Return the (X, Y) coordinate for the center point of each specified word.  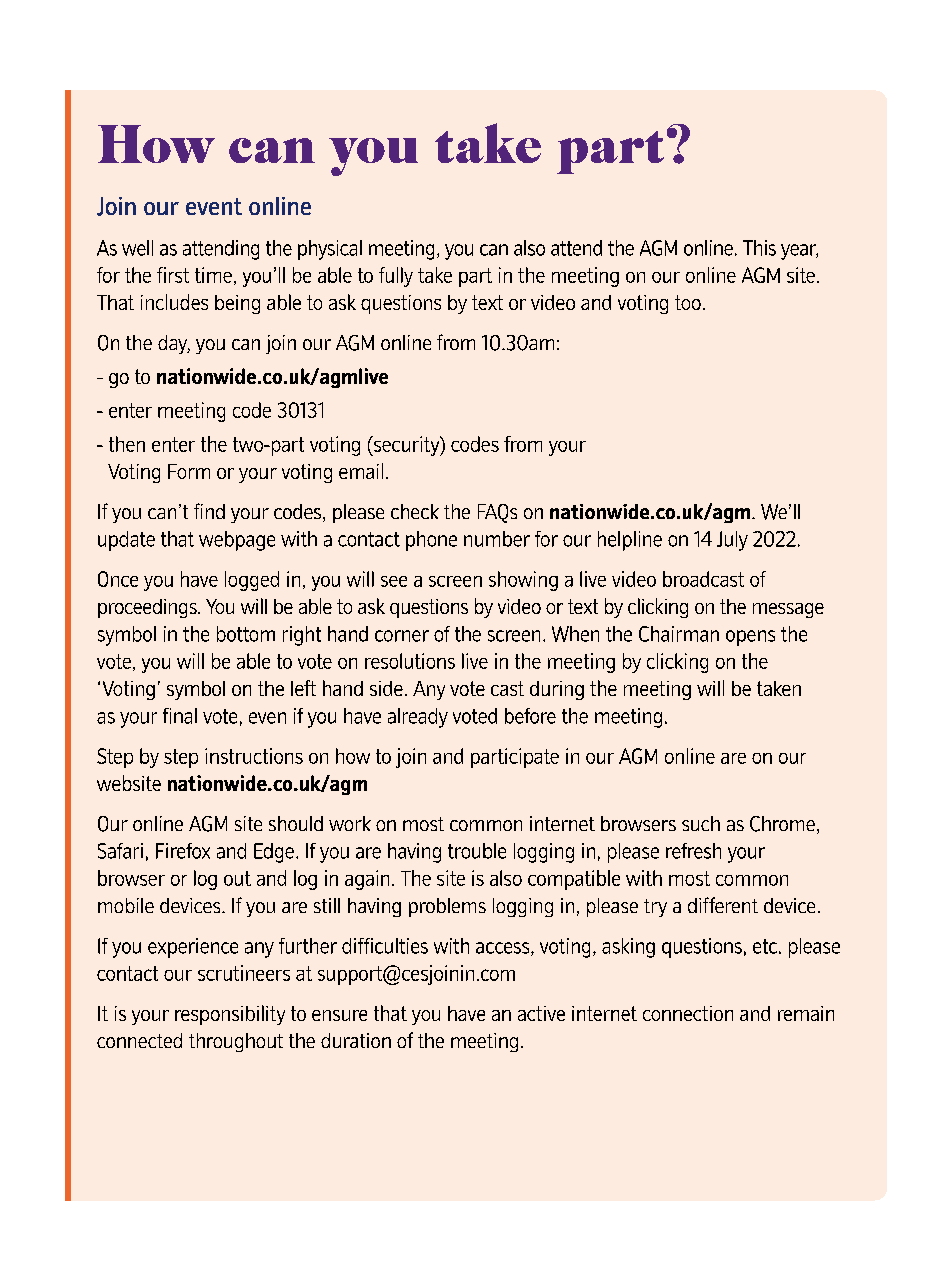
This (759, 248)
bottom (246, 634)
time (213, 275)
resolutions (410, 661)
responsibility (230, 1015)
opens (750, 638)
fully (396, 277)
